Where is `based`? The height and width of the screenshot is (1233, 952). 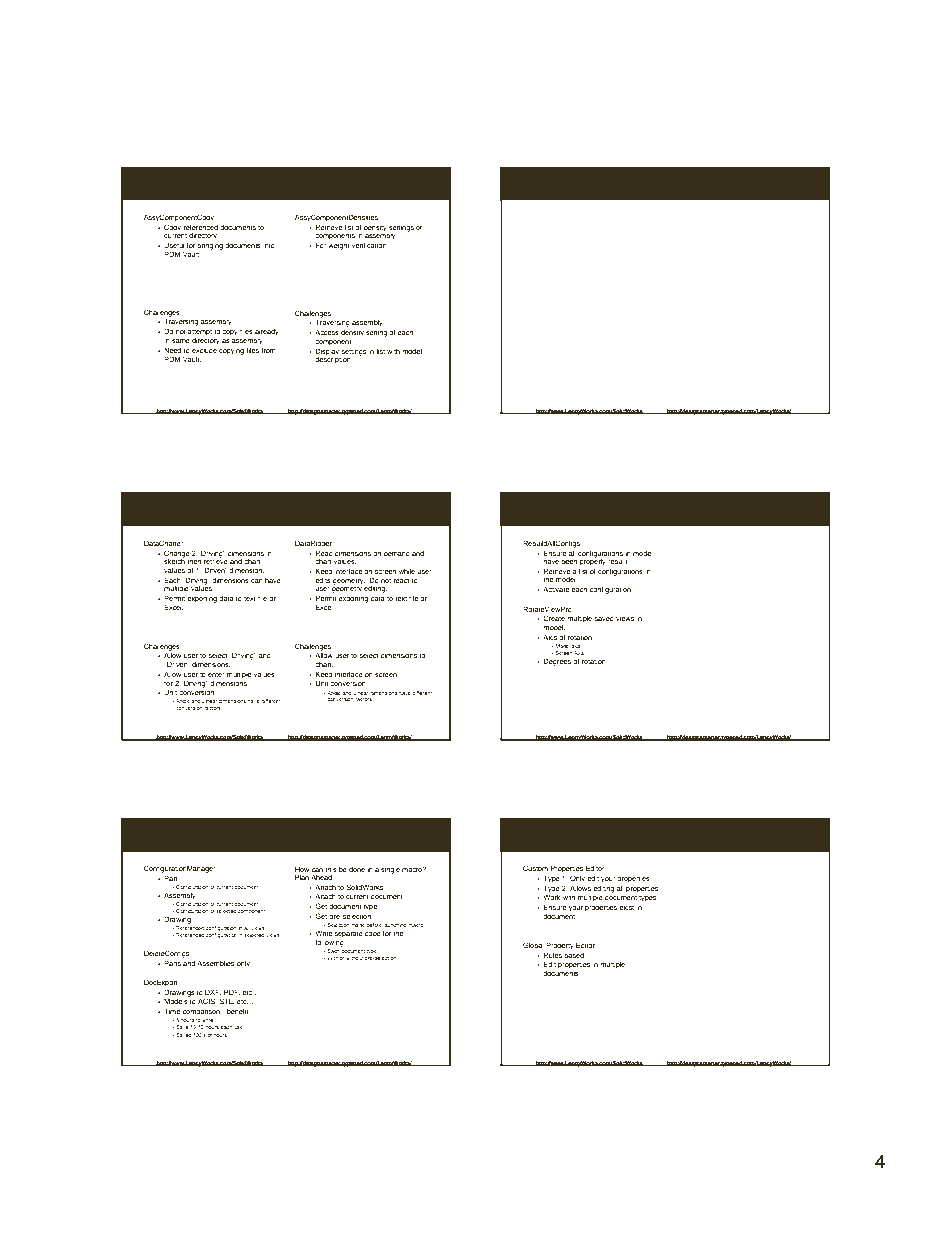 based is located at coordinates (574, 955).
